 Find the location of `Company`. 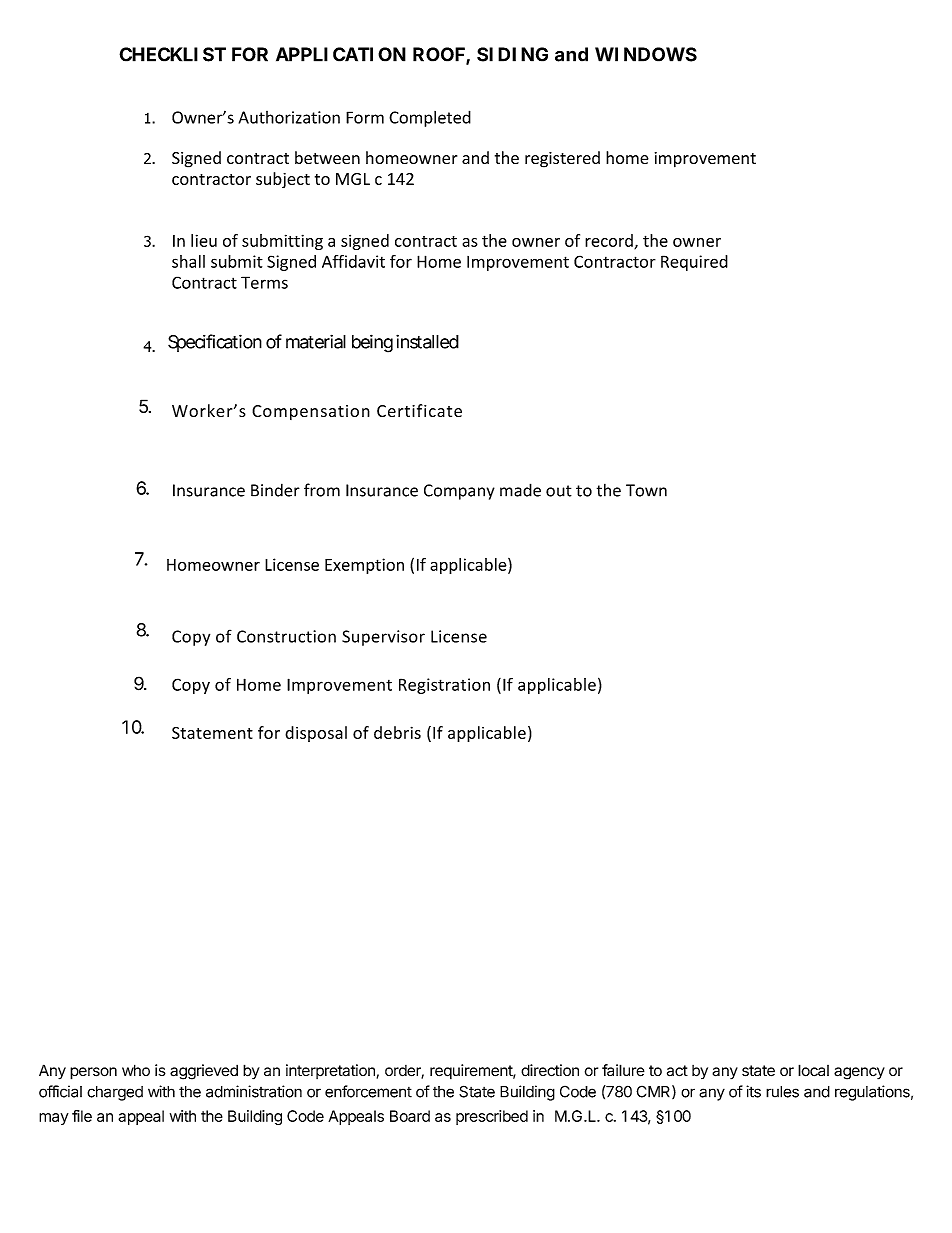

Company is located at coordinates (459, 492).
